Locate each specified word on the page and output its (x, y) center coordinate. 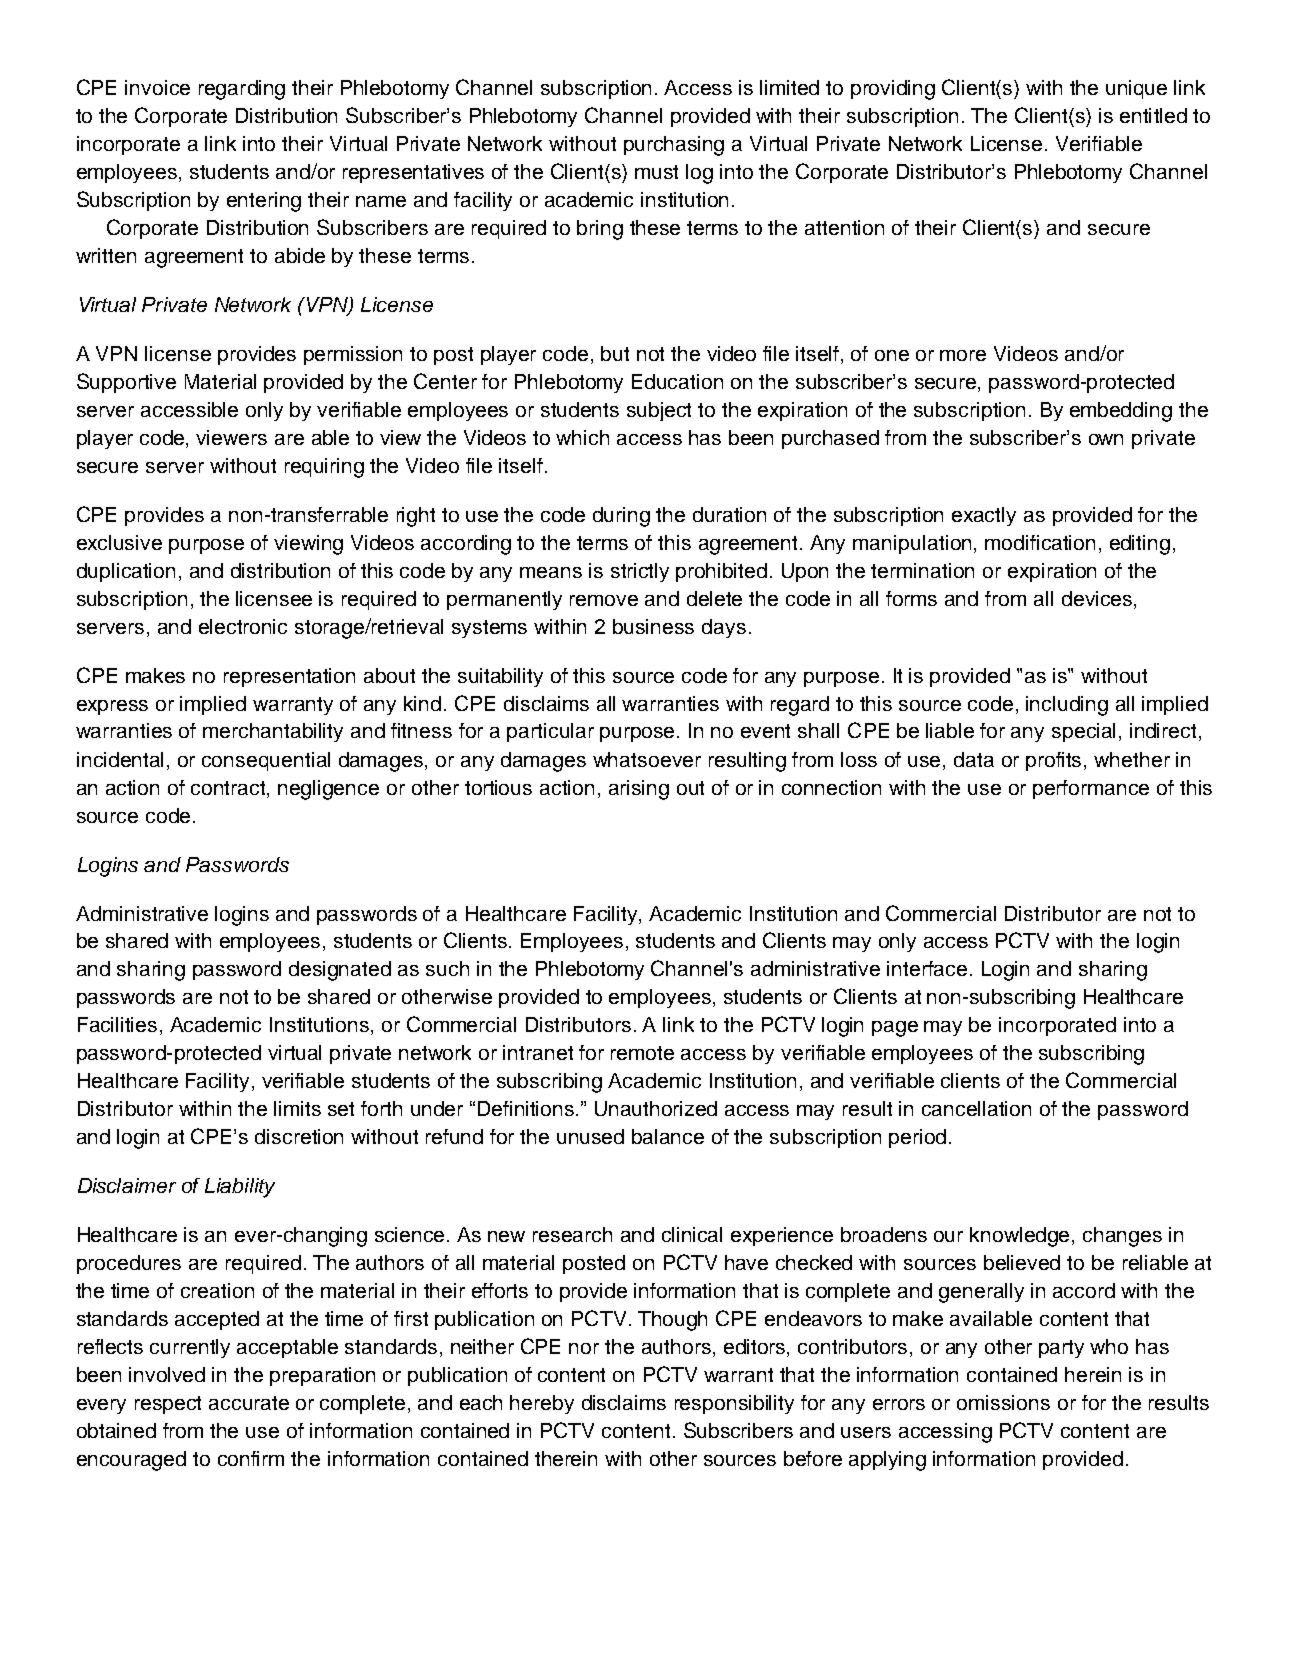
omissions (1003, 1402)
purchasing (674, 146)
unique (1136, 89)
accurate (249, 1403)
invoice (157, 87)
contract (229, 788)
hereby (542, 1404)
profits (1055, 761)
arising (639, 790)
